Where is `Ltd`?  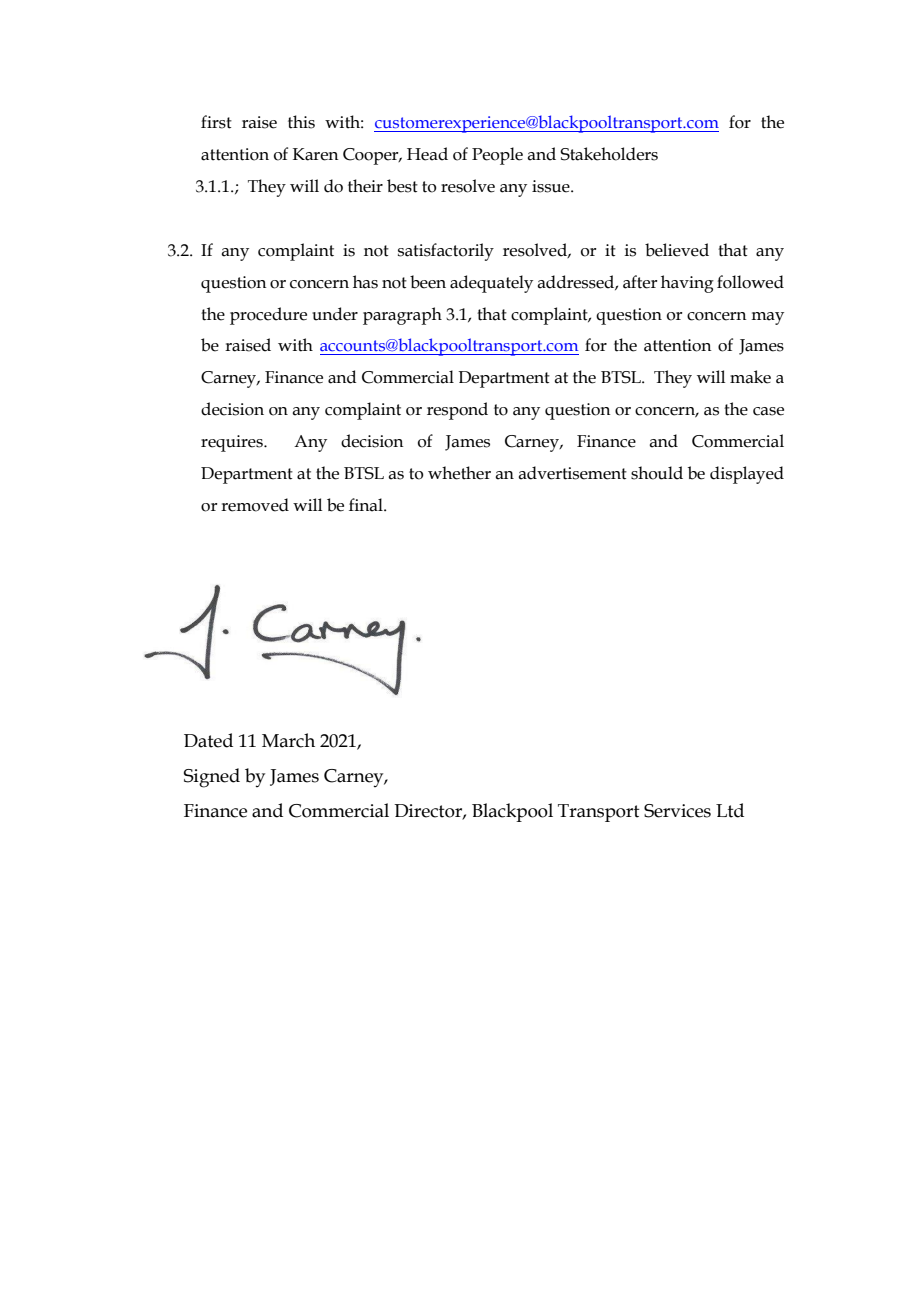 Ltd is located at coordinates (730, 810).
